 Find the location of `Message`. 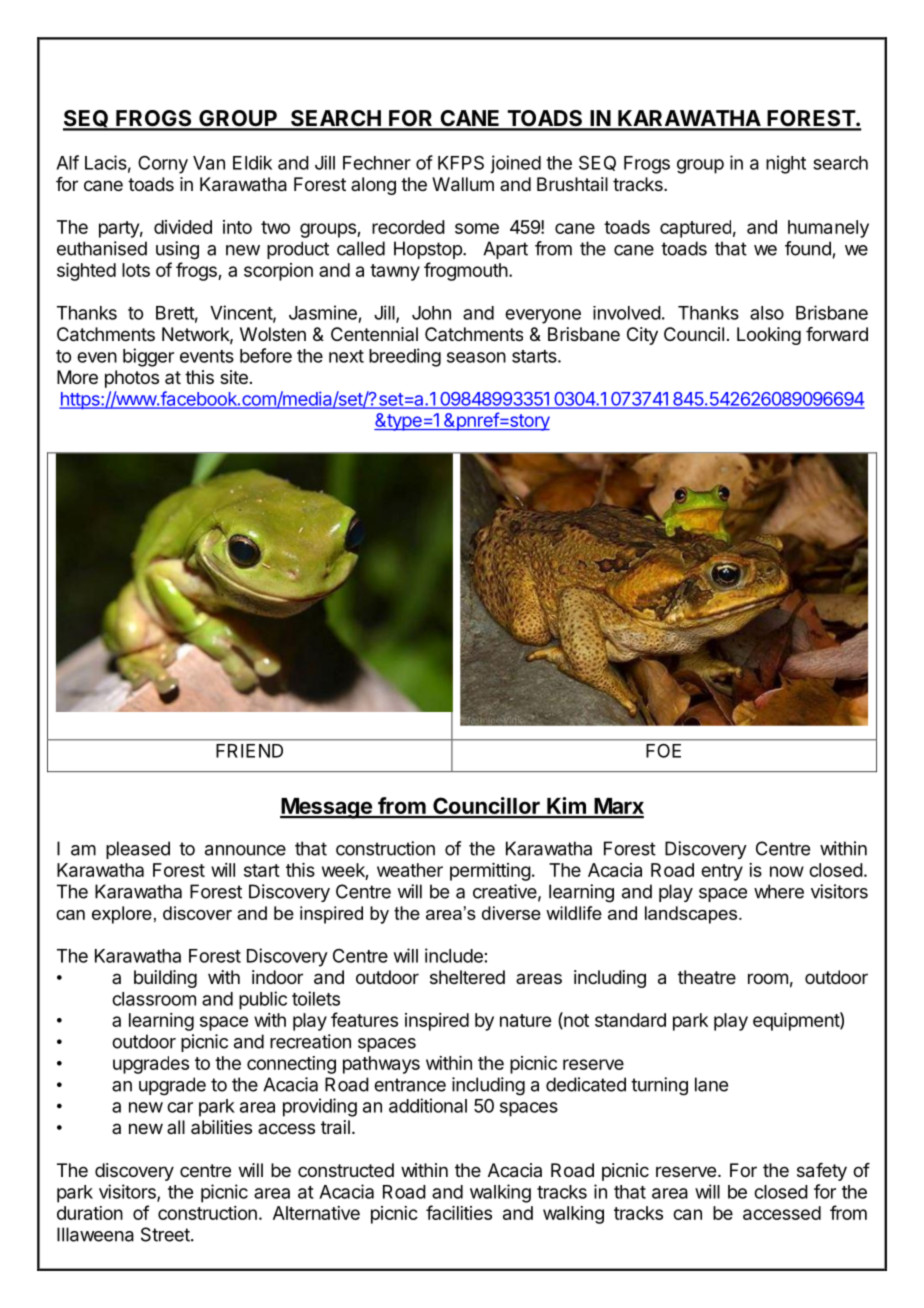

Message is located at coordinates (327, 808).
